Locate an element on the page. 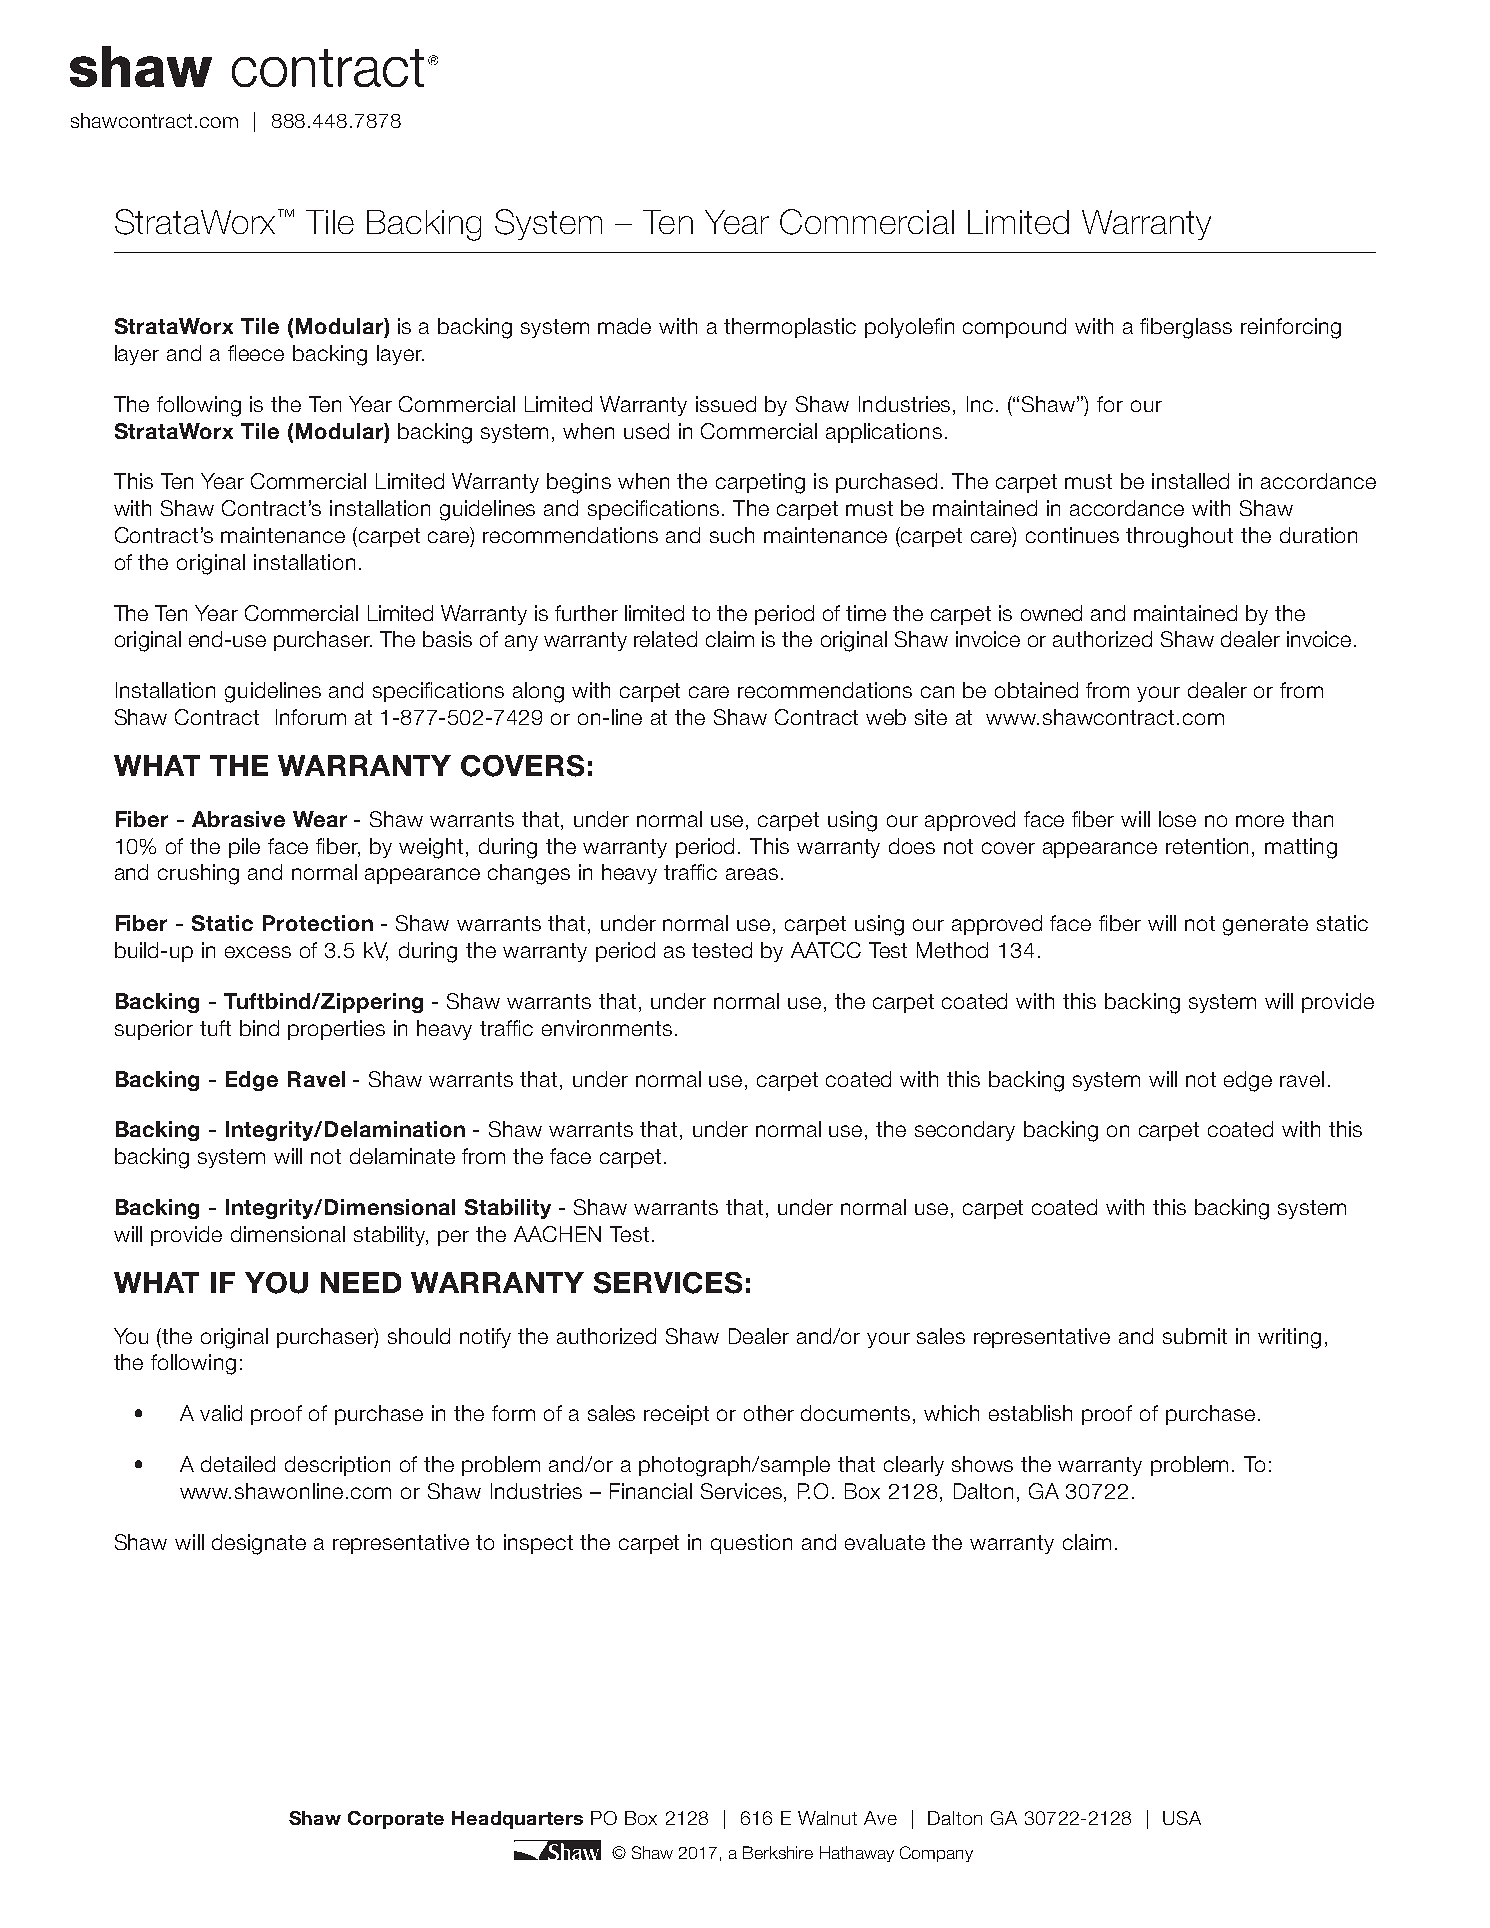  establish is located at coordinates (1030, 1413).
